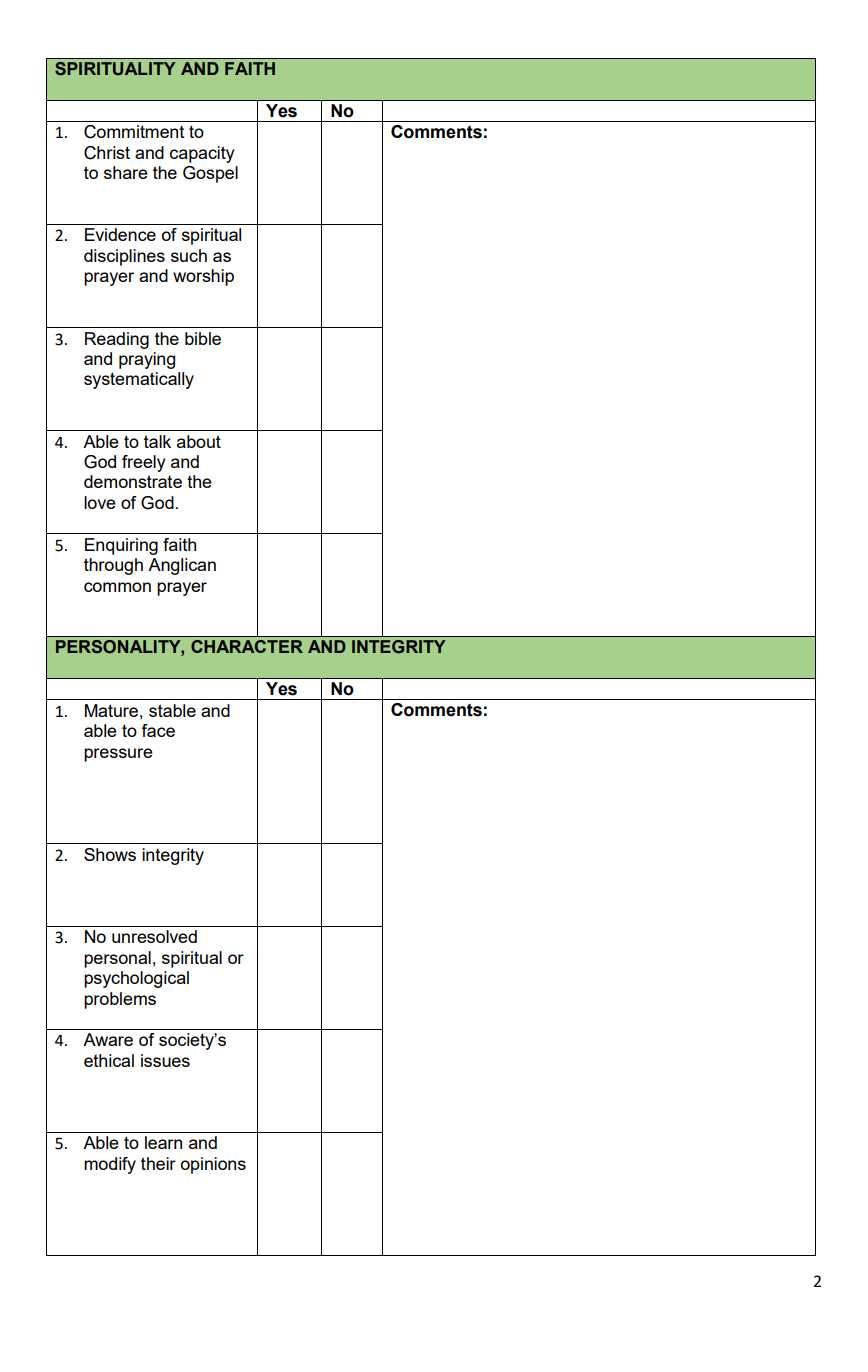 This screenshot has width=868, height=1372. Describe the element at coordinates (126, 172) in the screenshot. I see `share` at that location.
